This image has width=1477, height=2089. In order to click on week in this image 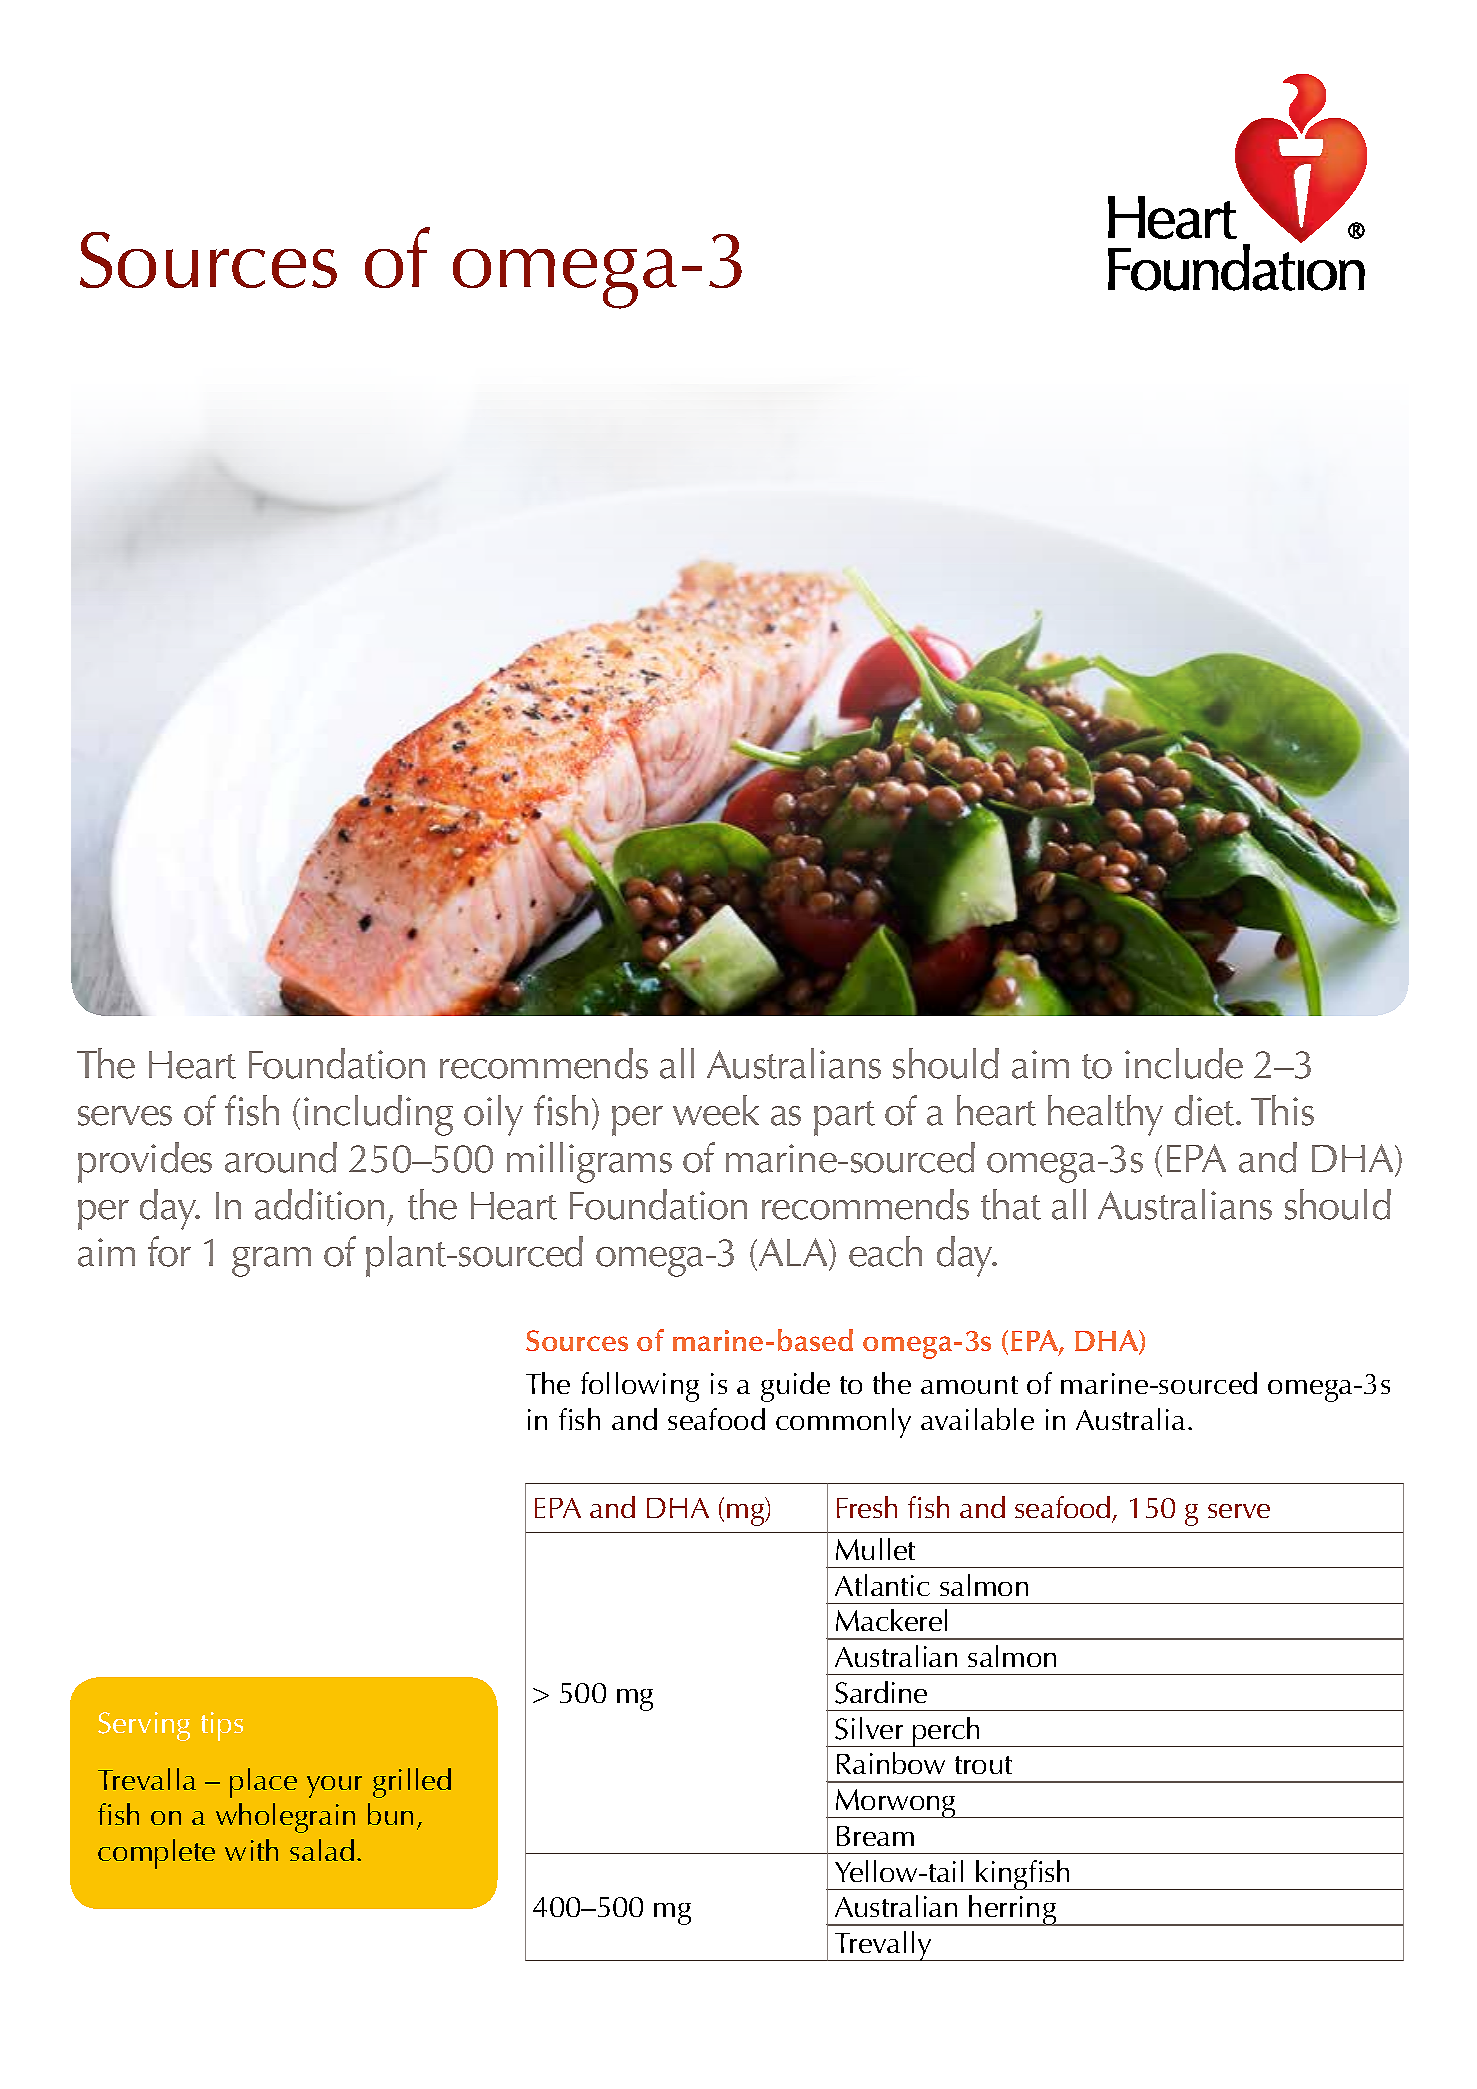, I will do `click(716, 1110)`.
